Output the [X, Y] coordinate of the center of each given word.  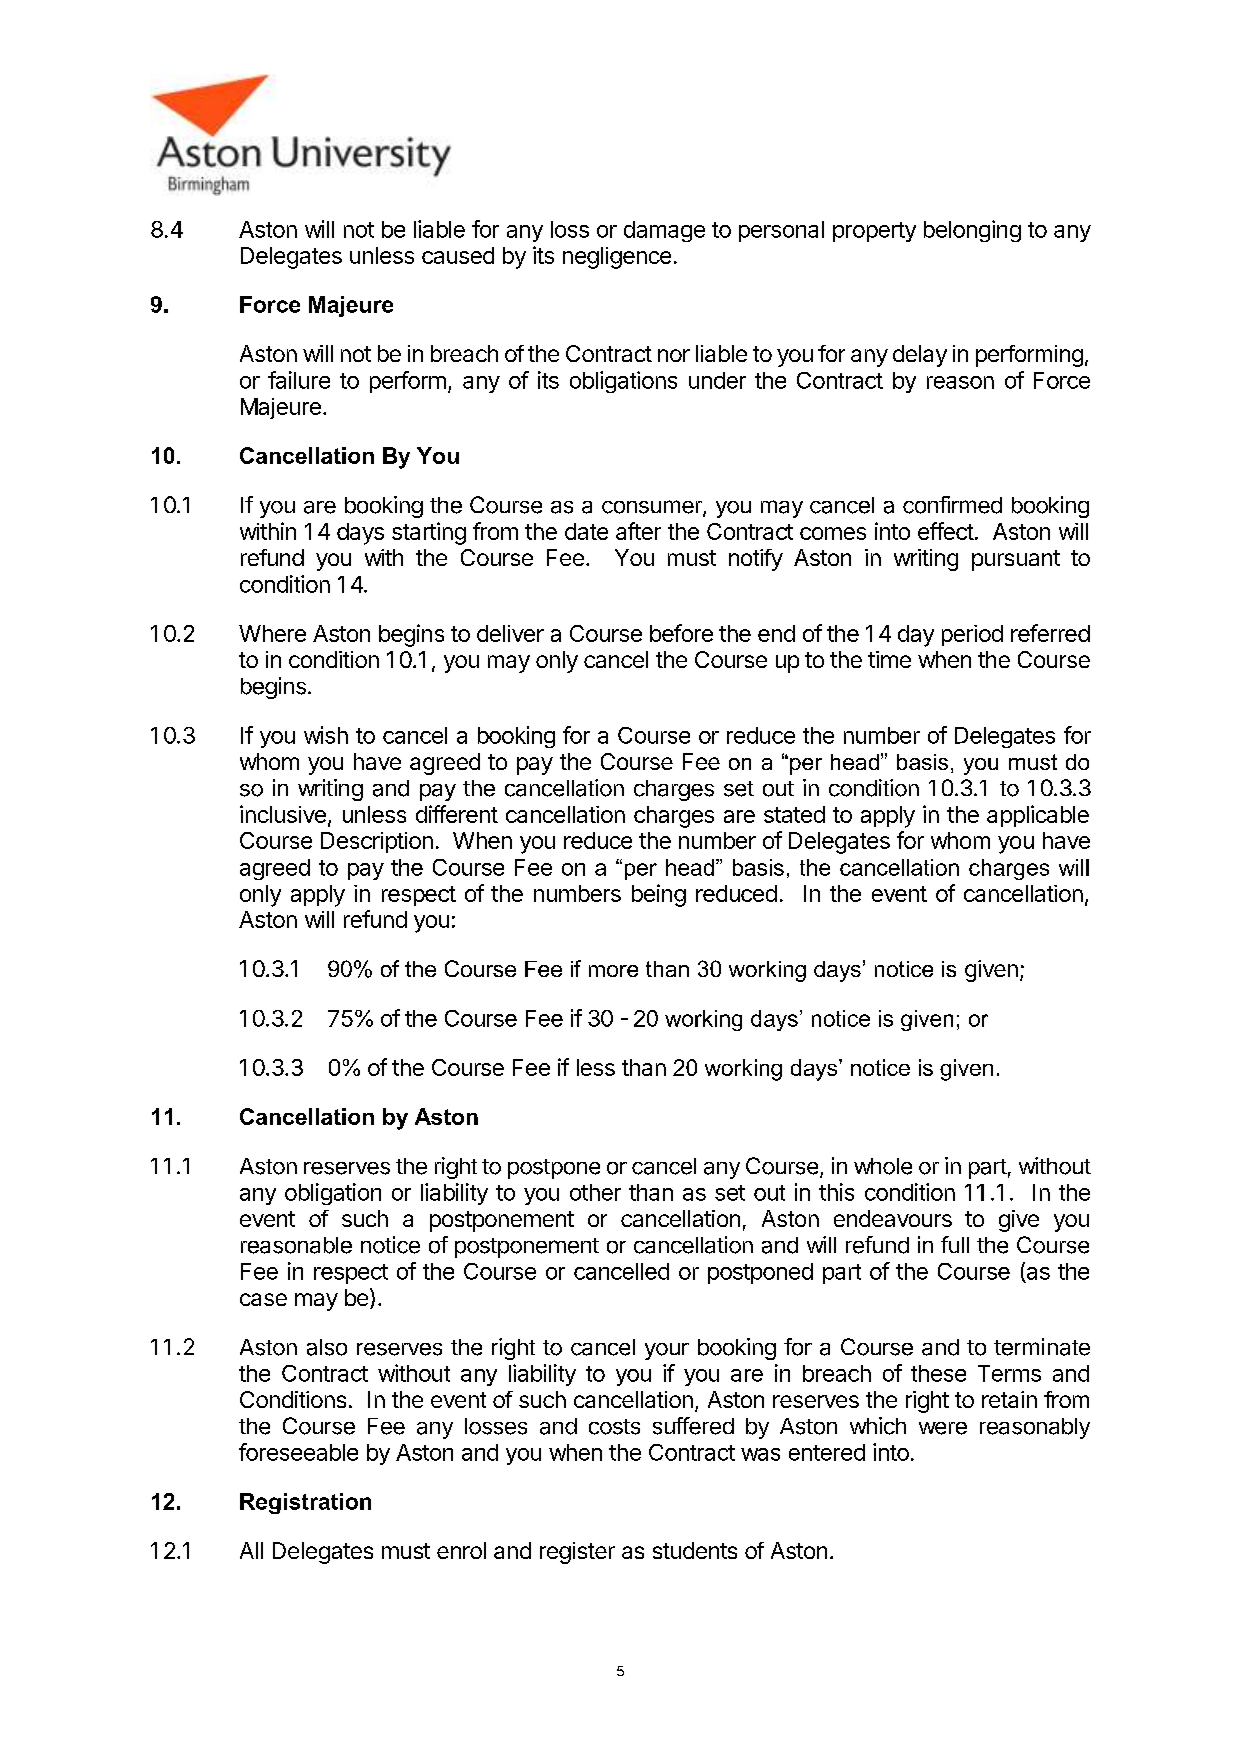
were [943, 1428]
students [695, 1550]
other [595, 1192]
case [263, 1299]
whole [883, 1166]
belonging [972, 231]
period [972, 635]
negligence [617, 258]
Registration [305, 1503]
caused [458, 255]
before [681, 633]
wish [326, 735]
